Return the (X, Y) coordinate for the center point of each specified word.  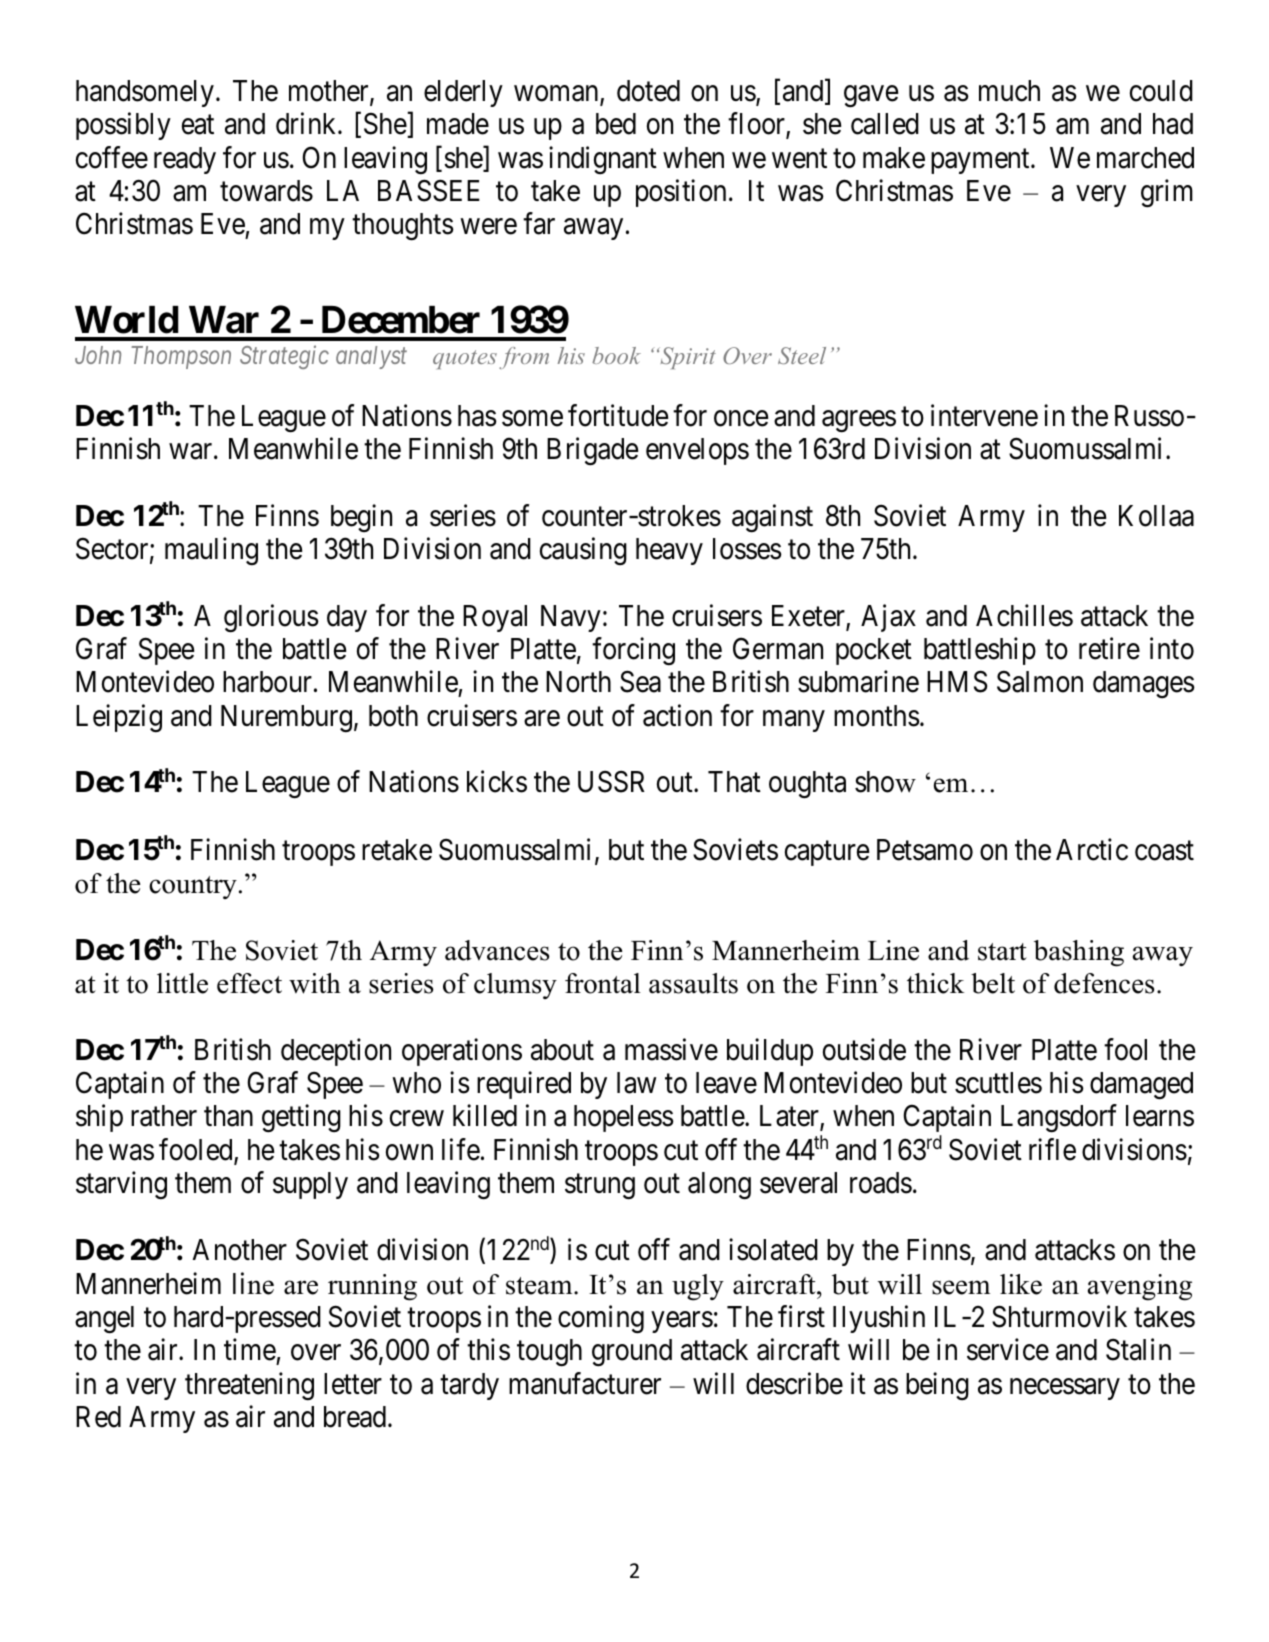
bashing (1079, 953)
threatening (249, 1386)
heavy (669, 551)
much (1009, 91)
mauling (211, 551)
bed (616, 124)
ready (185, 160)
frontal (603, 983)
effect (249, 983)
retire (1109, 648)
